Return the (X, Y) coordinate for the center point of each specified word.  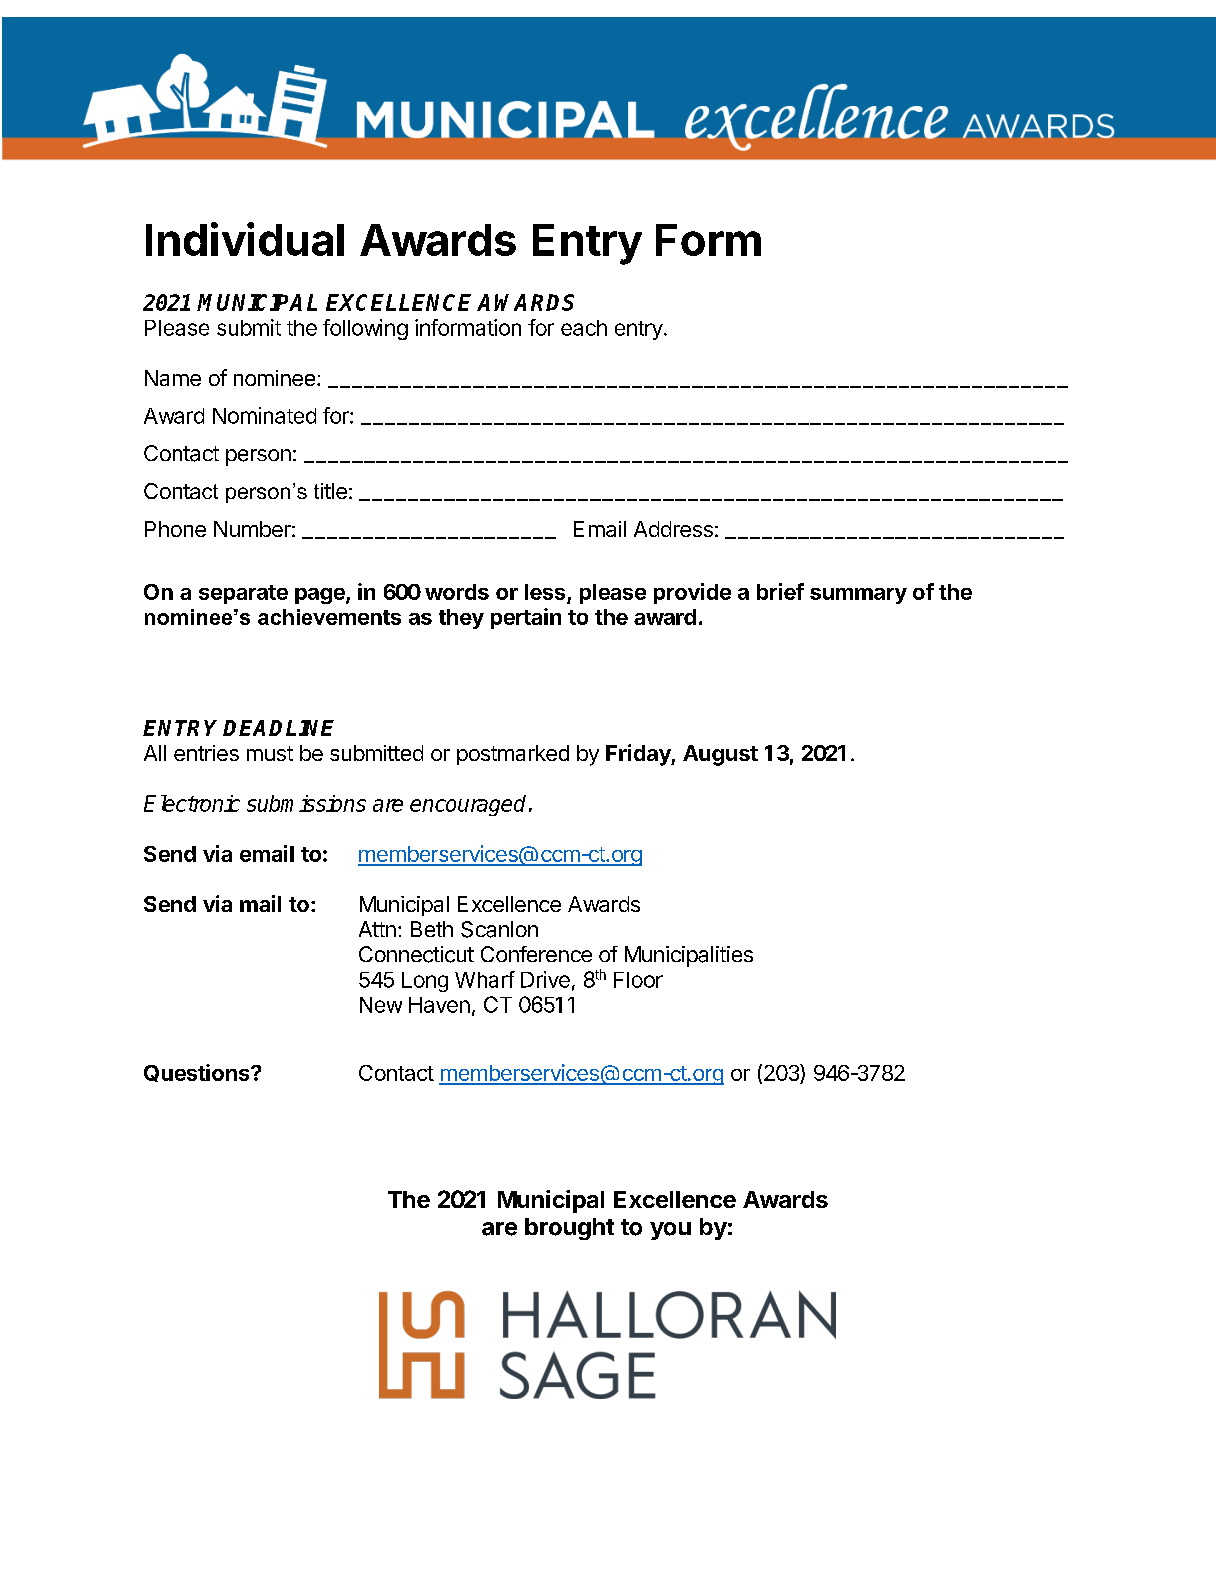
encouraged (468, 805)
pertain (526, 618)
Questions (198, 1073)
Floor (638, 980)
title (330, 491)
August (720, 755)
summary (858, 596)
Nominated (264, 415)
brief (780, 591)
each (584, 328)
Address (673, 529)
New (381, 1005)
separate (243, 594)
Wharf (485, 979)
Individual (245, 239)
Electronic (192, 803)
